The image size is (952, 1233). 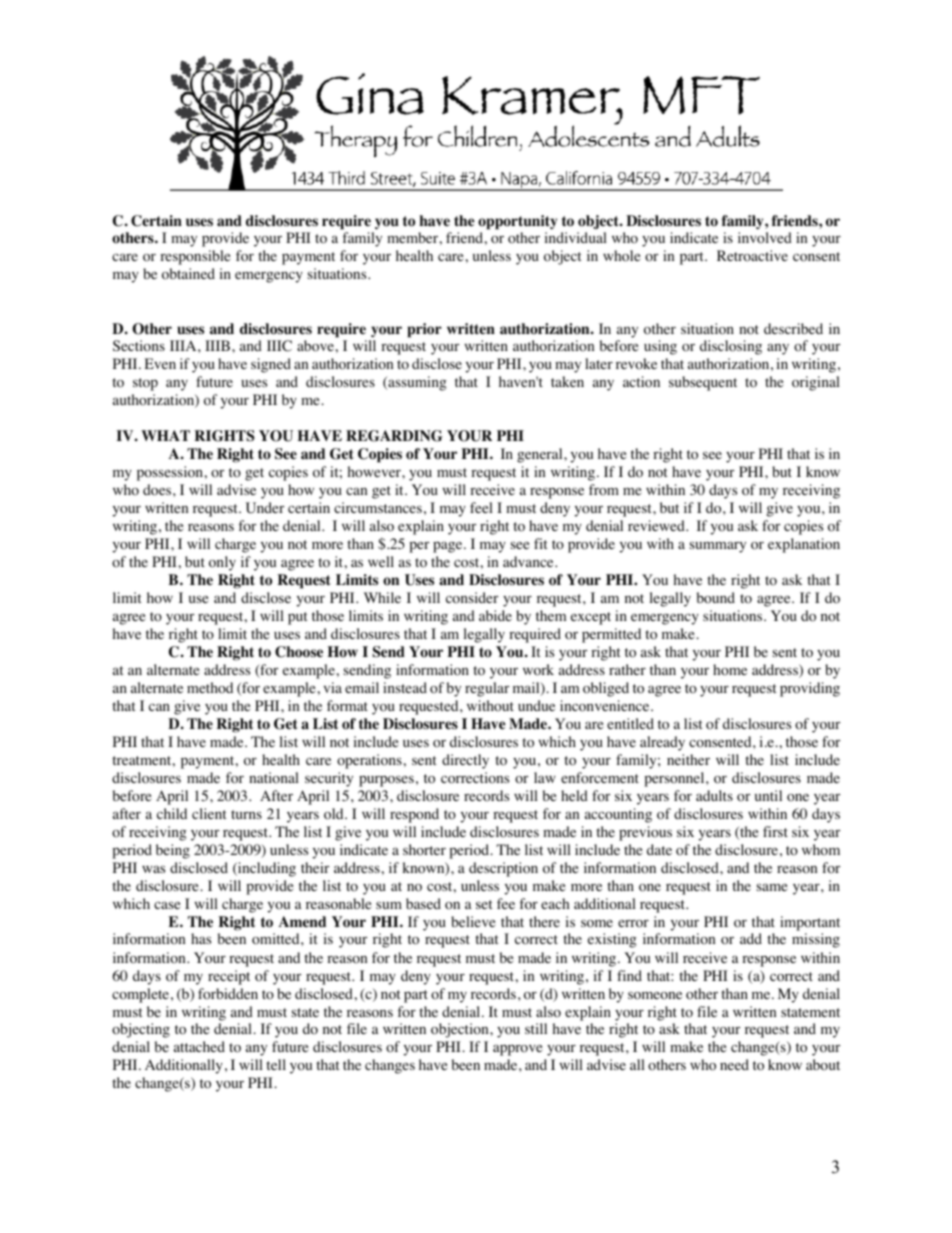 What do you see at coordinates (495, 615) in the screenshot?
I see `abide` at bounding box center [495, 615].
